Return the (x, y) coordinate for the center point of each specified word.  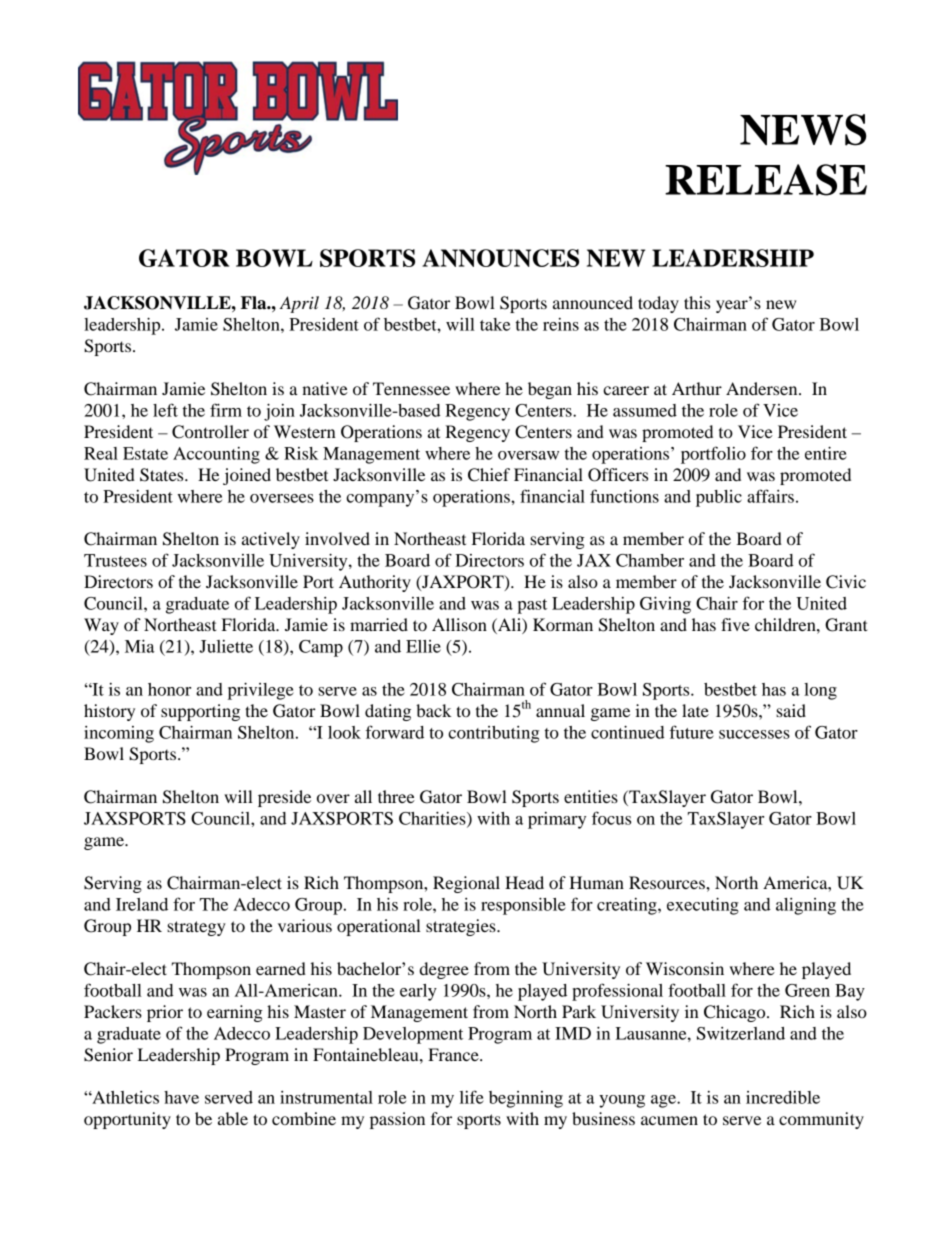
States (163, 475)
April (299, 304)
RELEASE (766, 180)
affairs (770, 496)
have (181, 1097)
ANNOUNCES (500, 258)
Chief (489, 475)
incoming (119, 734)
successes (754, 734)
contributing (493, 734)
